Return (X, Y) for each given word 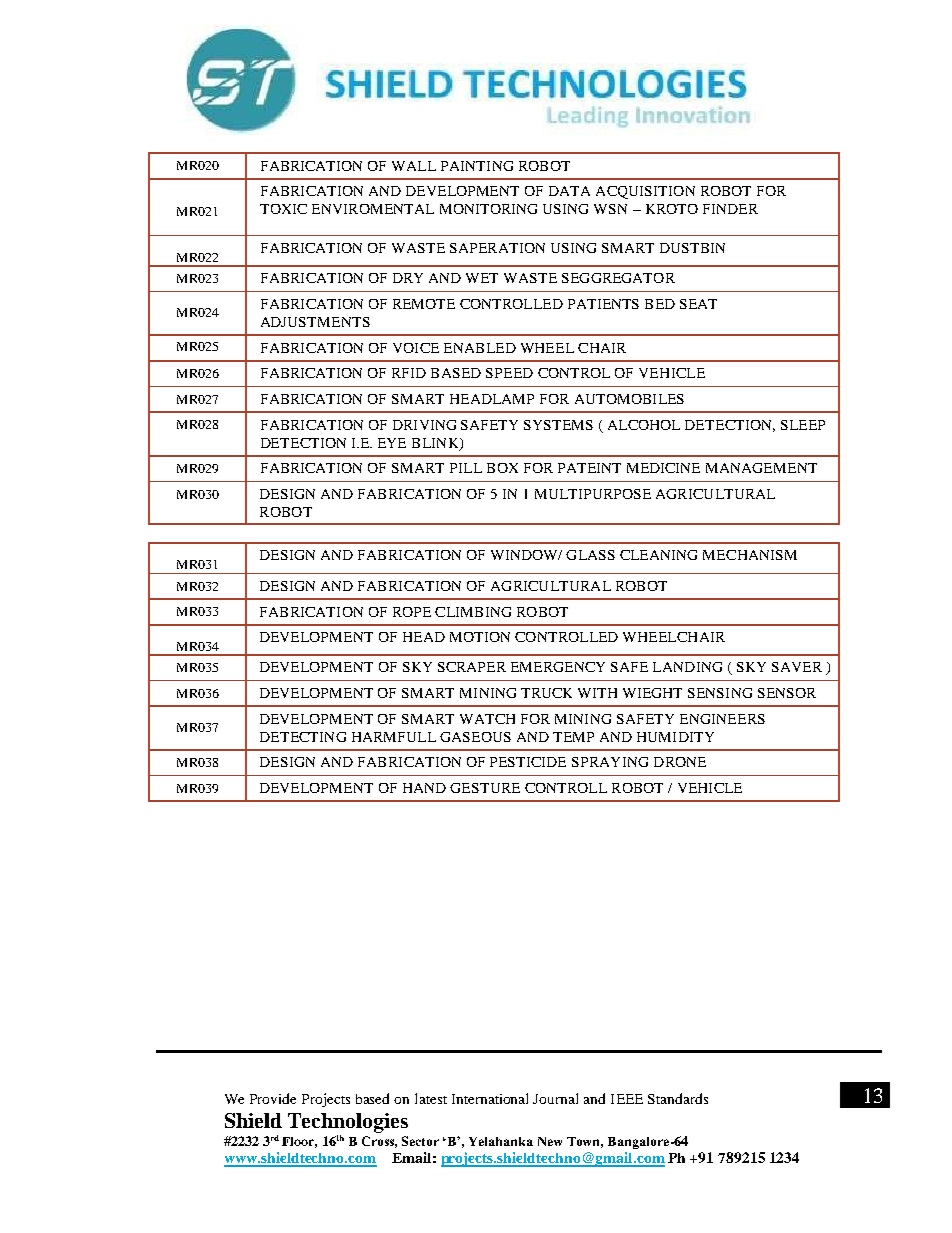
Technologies (348, 1123)
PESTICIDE (528, 762)
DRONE (680, 762)
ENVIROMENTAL (373, 209)
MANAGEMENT (761, 468)
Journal (555, 1098)
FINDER (730, 209)
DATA (569, 191)
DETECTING (303, 737)
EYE (392, 443)
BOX (502, 468)
